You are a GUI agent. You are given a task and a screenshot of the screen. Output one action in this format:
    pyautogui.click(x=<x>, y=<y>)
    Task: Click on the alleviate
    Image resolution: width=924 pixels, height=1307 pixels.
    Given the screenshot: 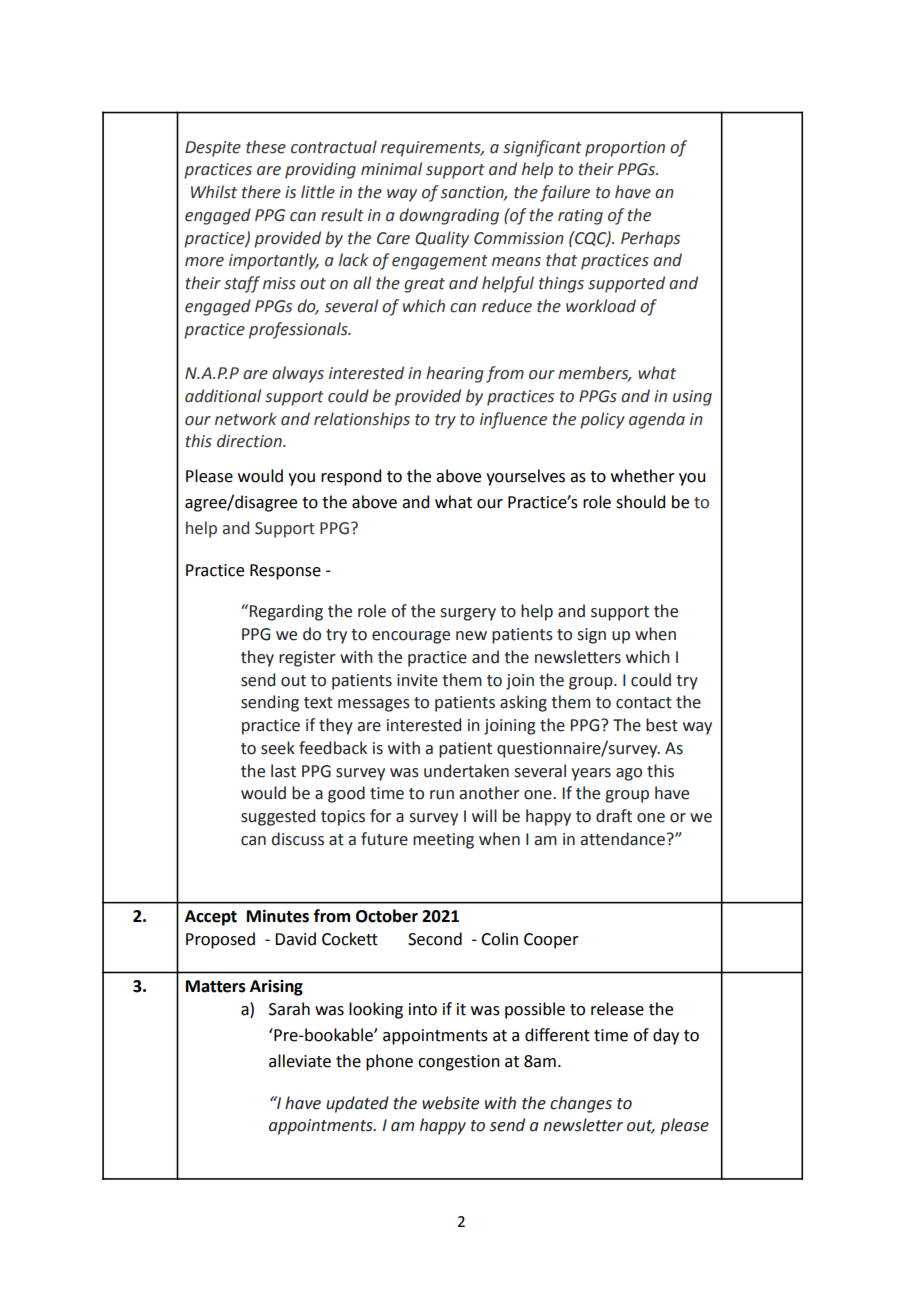 What is the action you would take?
    pyautogui.click(x=300, y=1061)
